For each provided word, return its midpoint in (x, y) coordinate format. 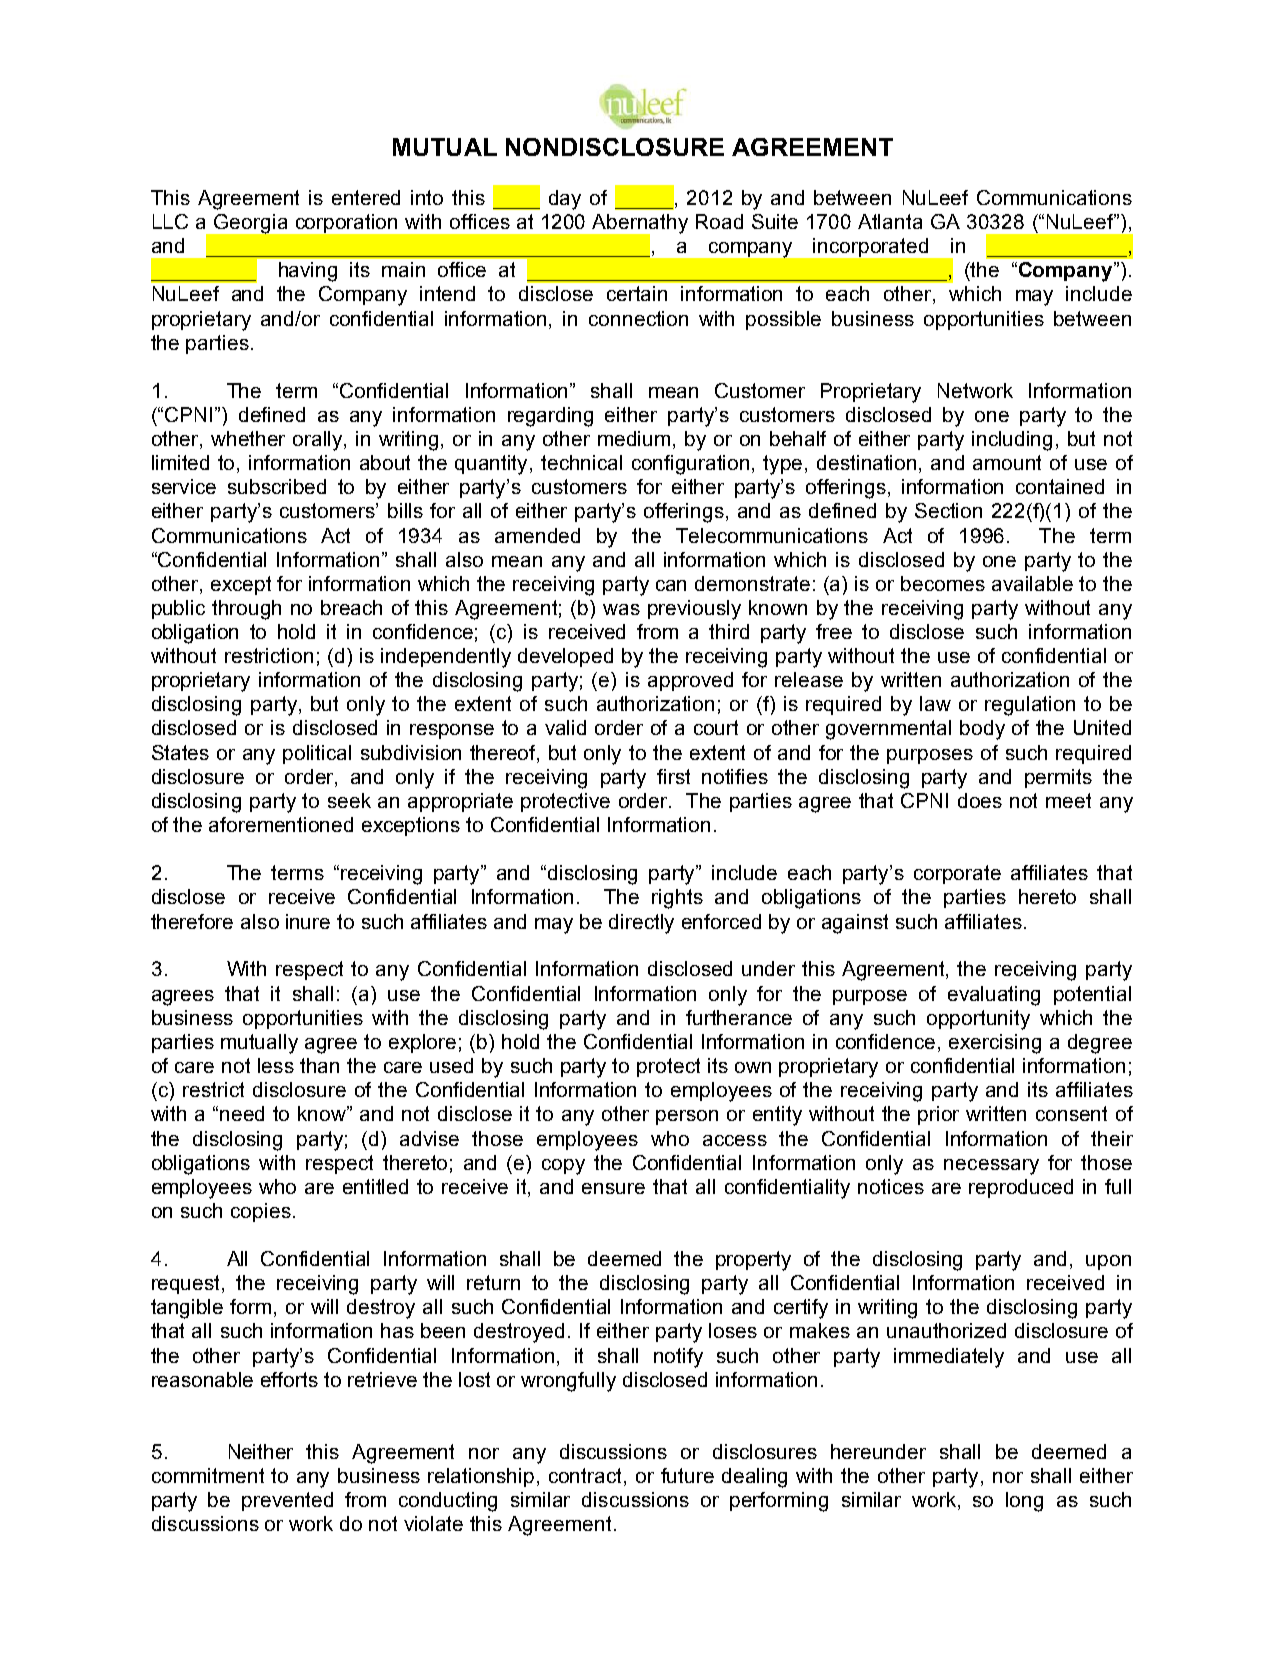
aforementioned (281, 824)
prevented (287, 1501)
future (687, 1475)
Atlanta (890, 221)
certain (637, 293)
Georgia (250, 224)
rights (677, 899)
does (980, 800)
